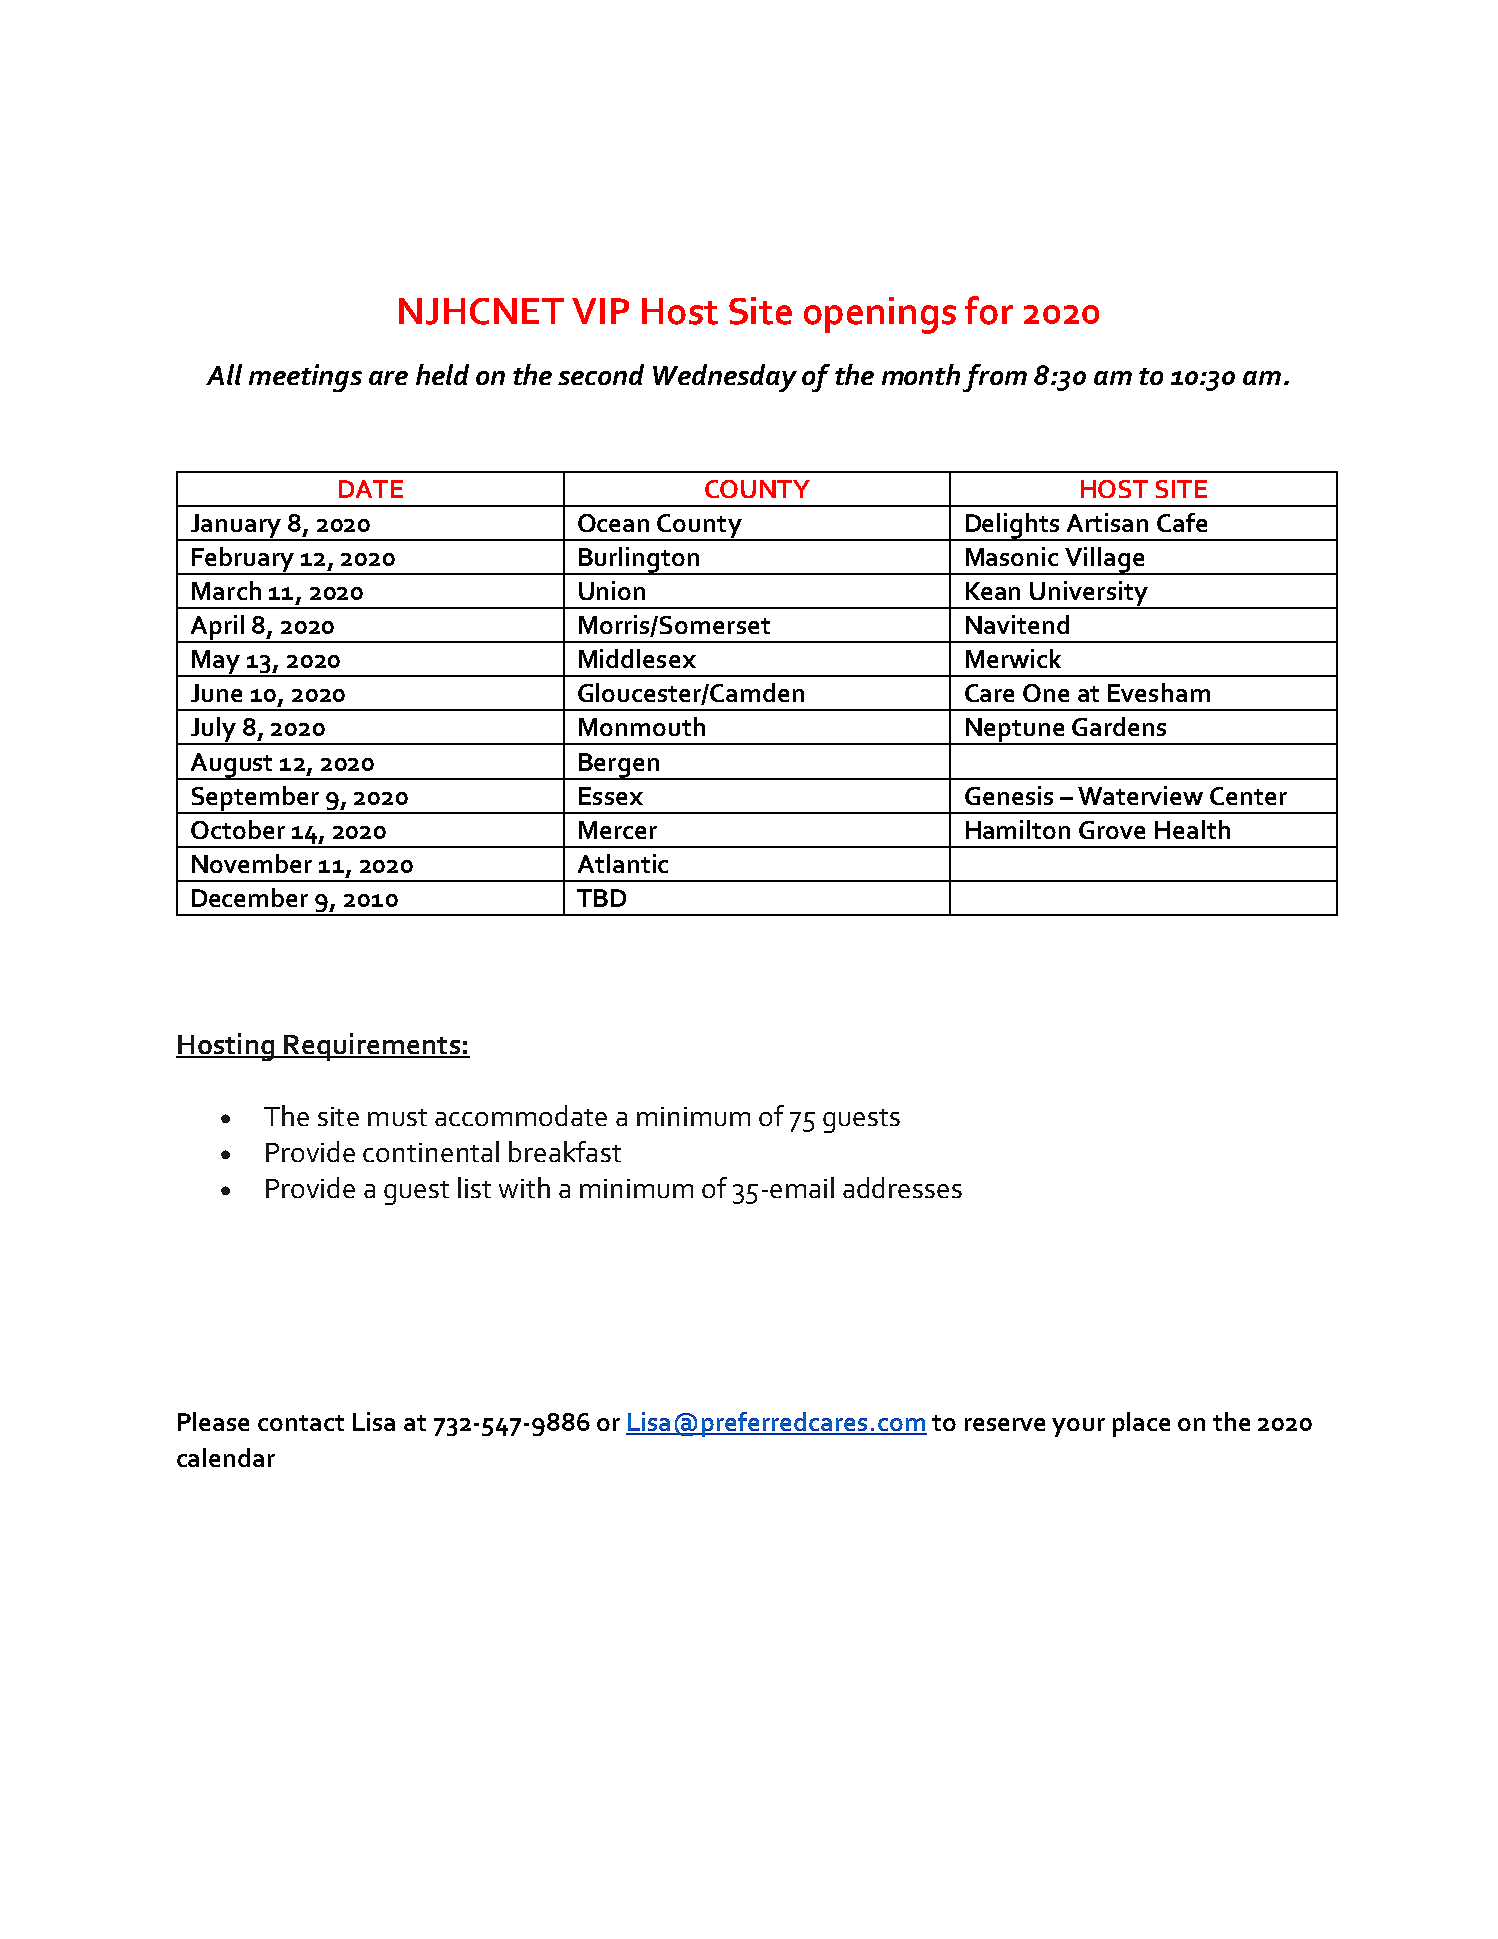 The height and width of the screenshot is (1939, 1498). Describe the element at coordinates (305, 378) in the screenshot. I see `meetings` at that location.
